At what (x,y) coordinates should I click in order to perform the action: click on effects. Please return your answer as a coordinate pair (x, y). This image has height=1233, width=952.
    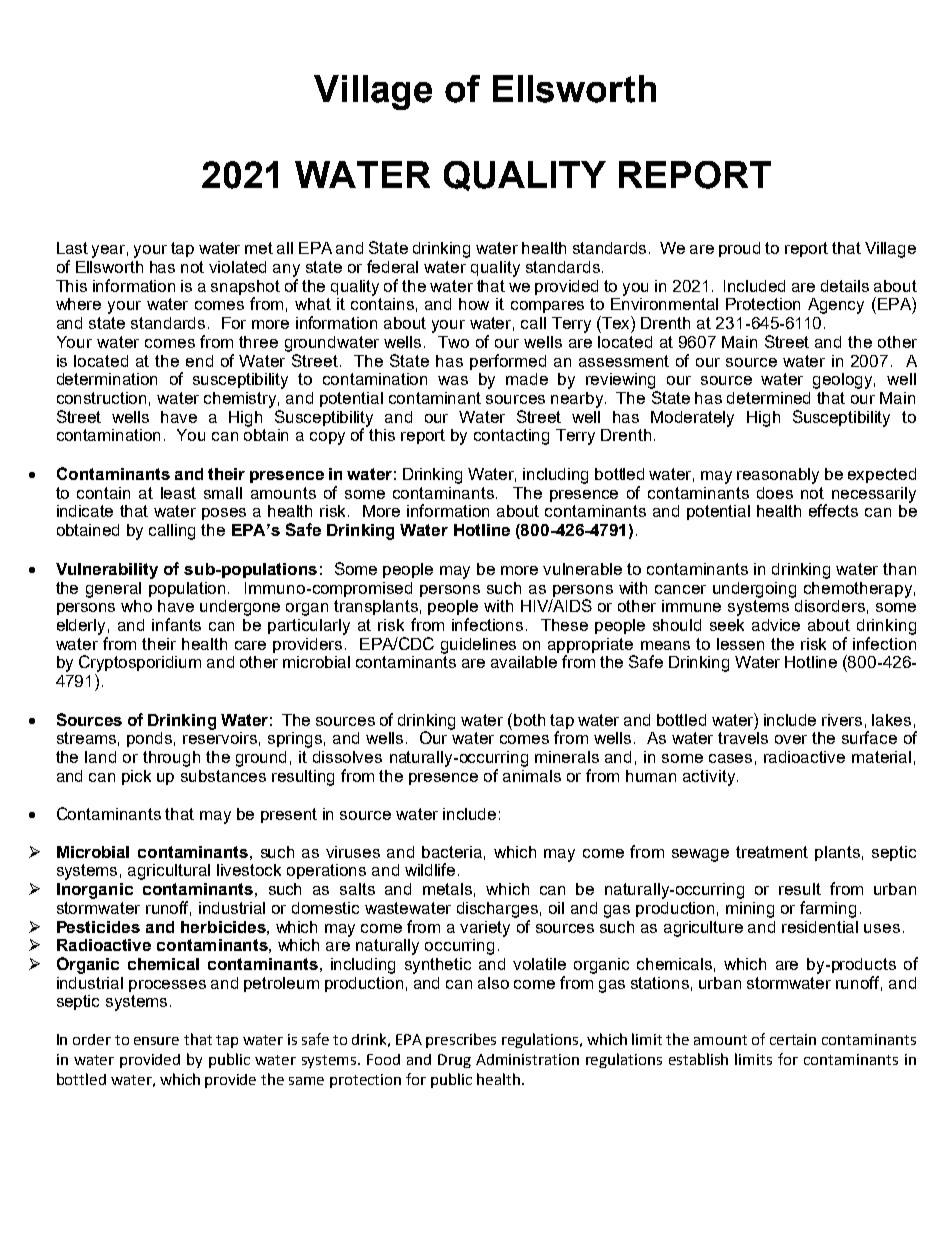
    Looking at the image, I should click on (833, 510).
